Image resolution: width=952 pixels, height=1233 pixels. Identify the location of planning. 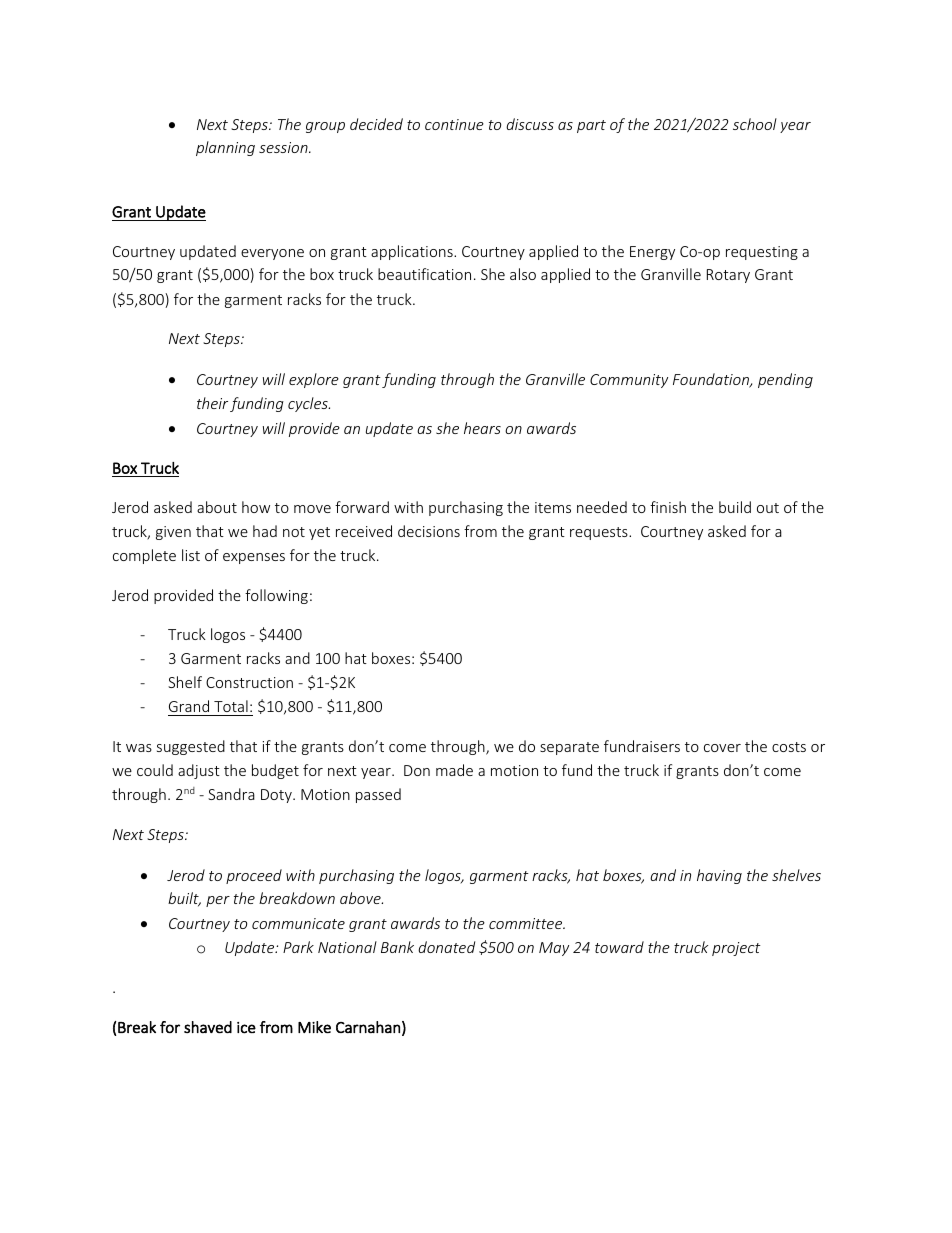
(225, 148).
